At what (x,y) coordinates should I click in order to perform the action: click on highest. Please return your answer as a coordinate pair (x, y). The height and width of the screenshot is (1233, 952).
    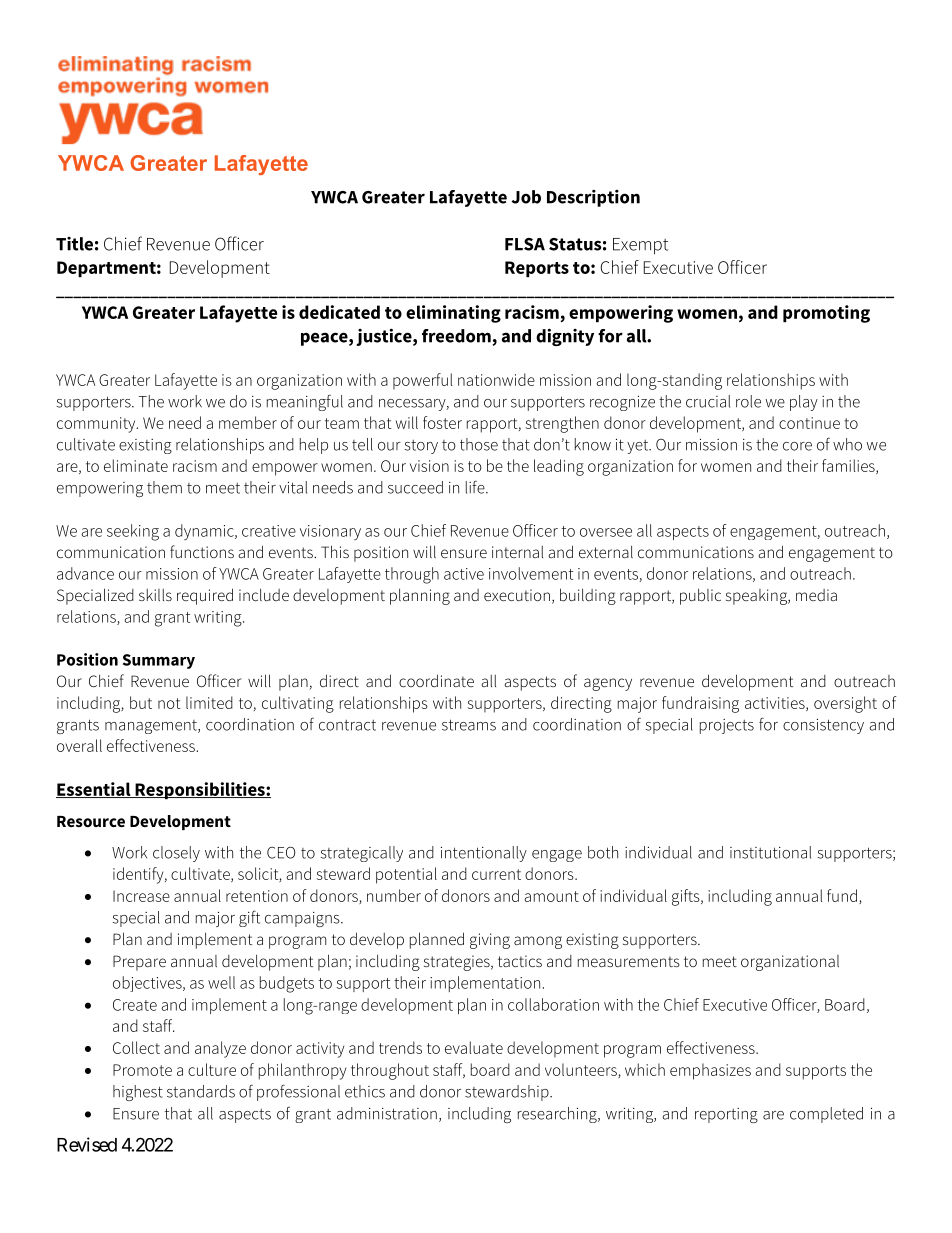
    Looking at the image, I should click on (138, 1093).
